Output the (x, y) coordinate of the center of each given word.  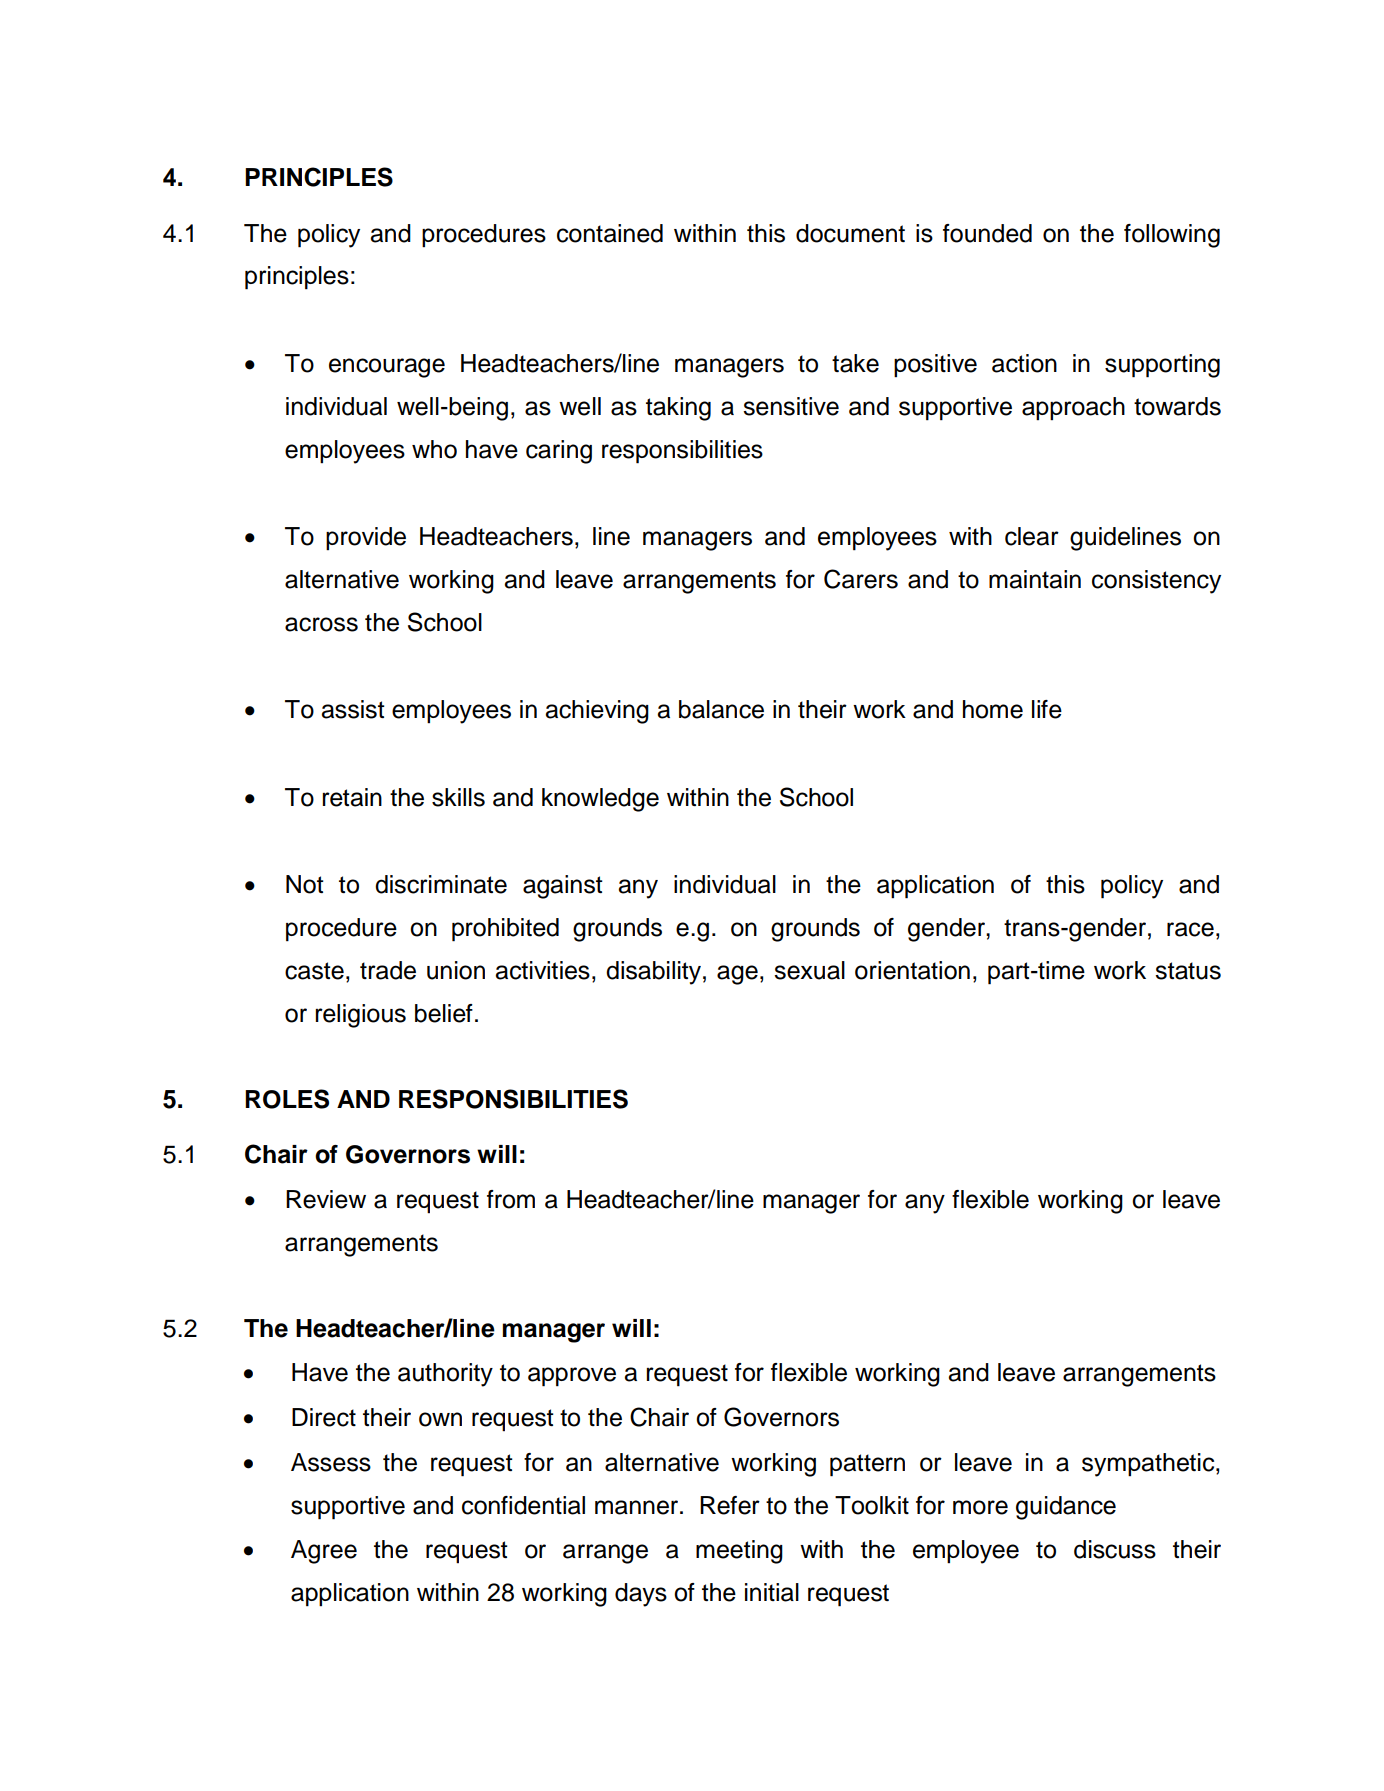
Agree (324, 1552)
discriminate (441, 884)
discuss (1115, 1549)
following (1172, 236)
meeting (739, 1552)
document (850, 233)
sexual (809, 970)
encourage (387, 368)
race (1190, 929)
